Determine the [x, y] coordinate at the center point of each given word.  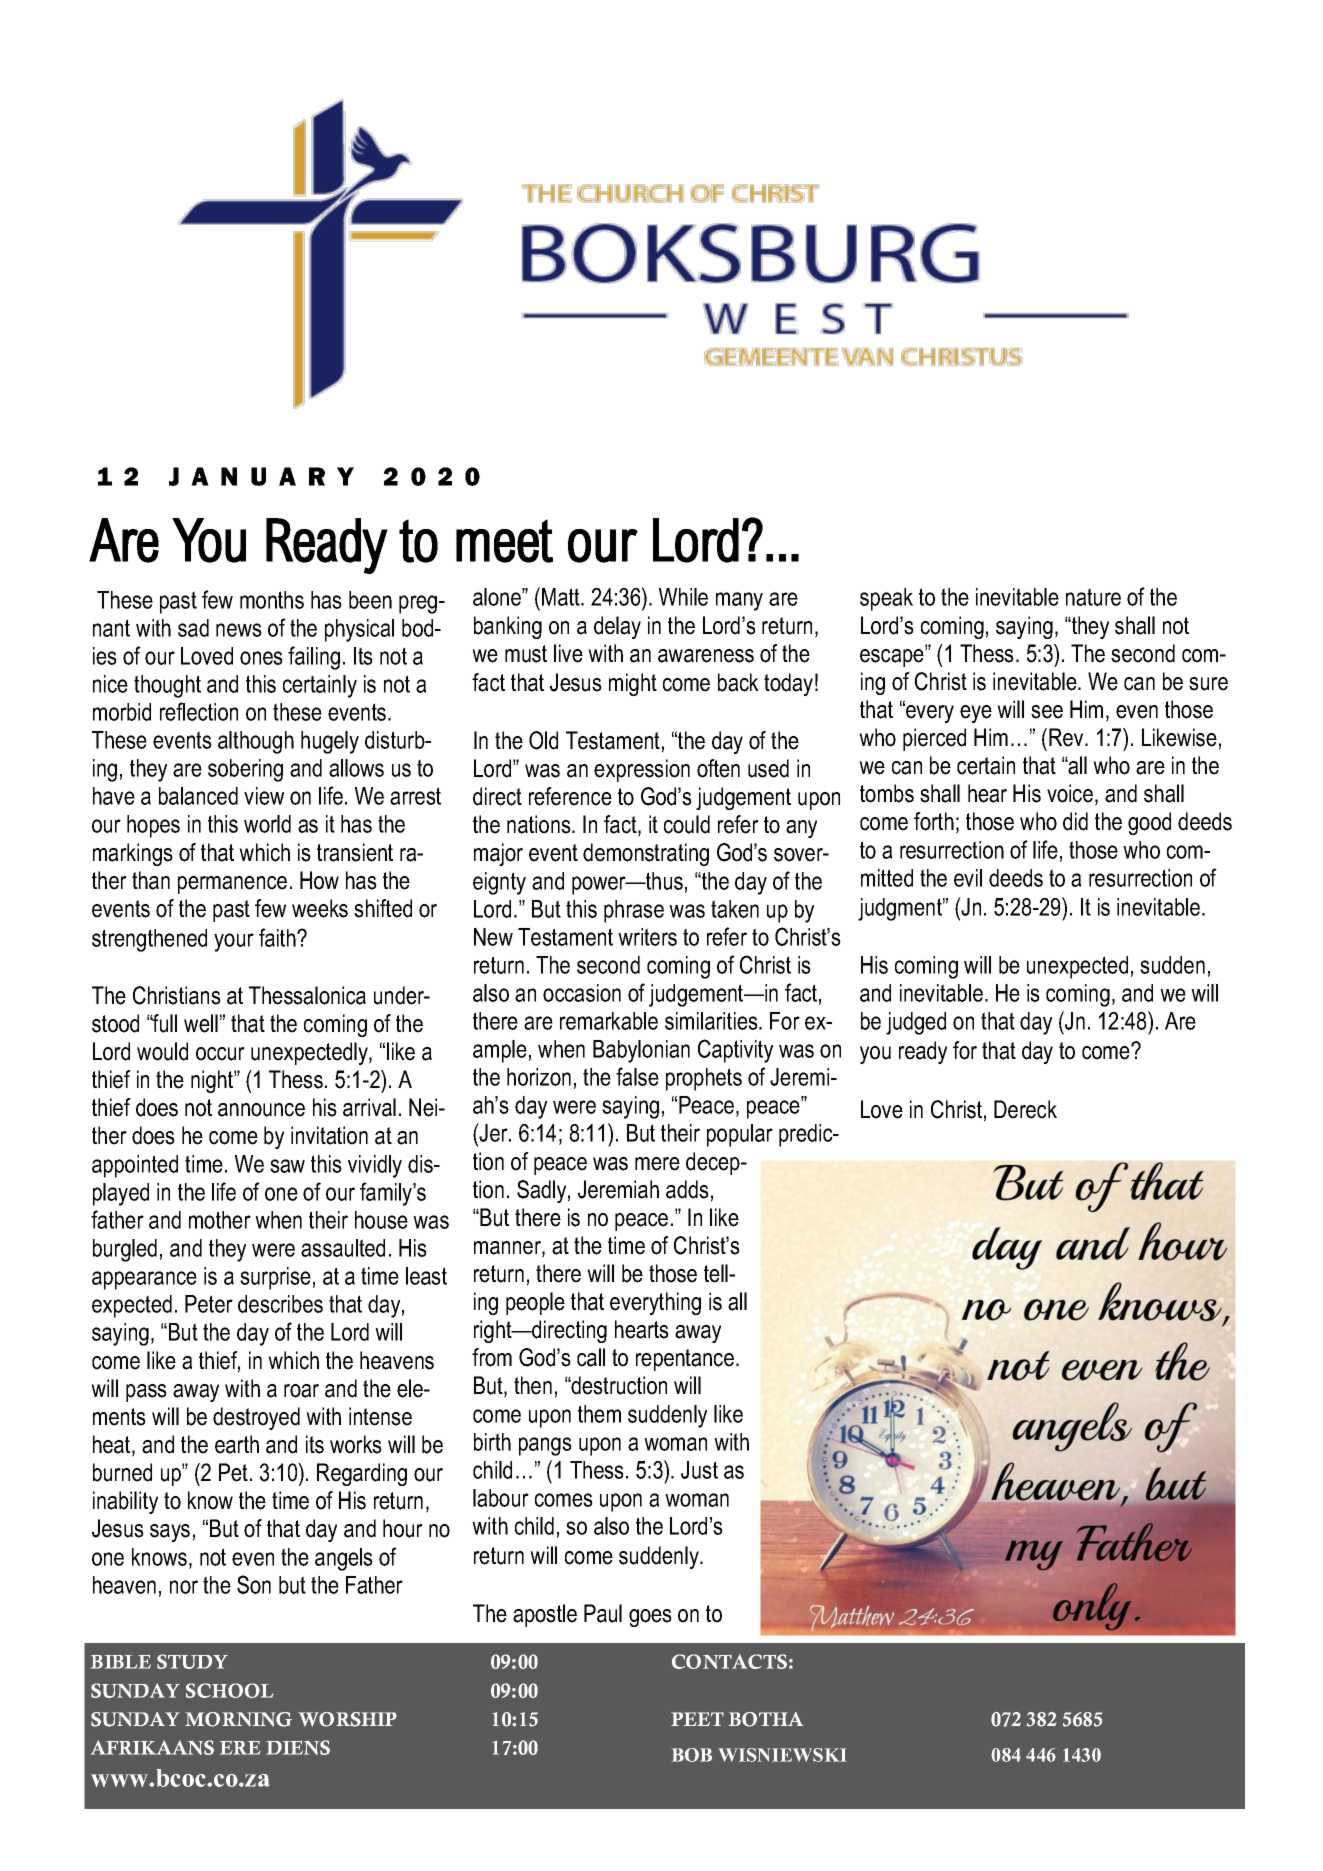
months [272, 600]
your [234, 942]
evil [968, 878]
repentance [685, 1360]
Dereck [1025, 1109]
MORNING [238, 1719]
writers [647, 937]
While [683, 597]
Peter [209, 1304]
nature [1093, 597]
